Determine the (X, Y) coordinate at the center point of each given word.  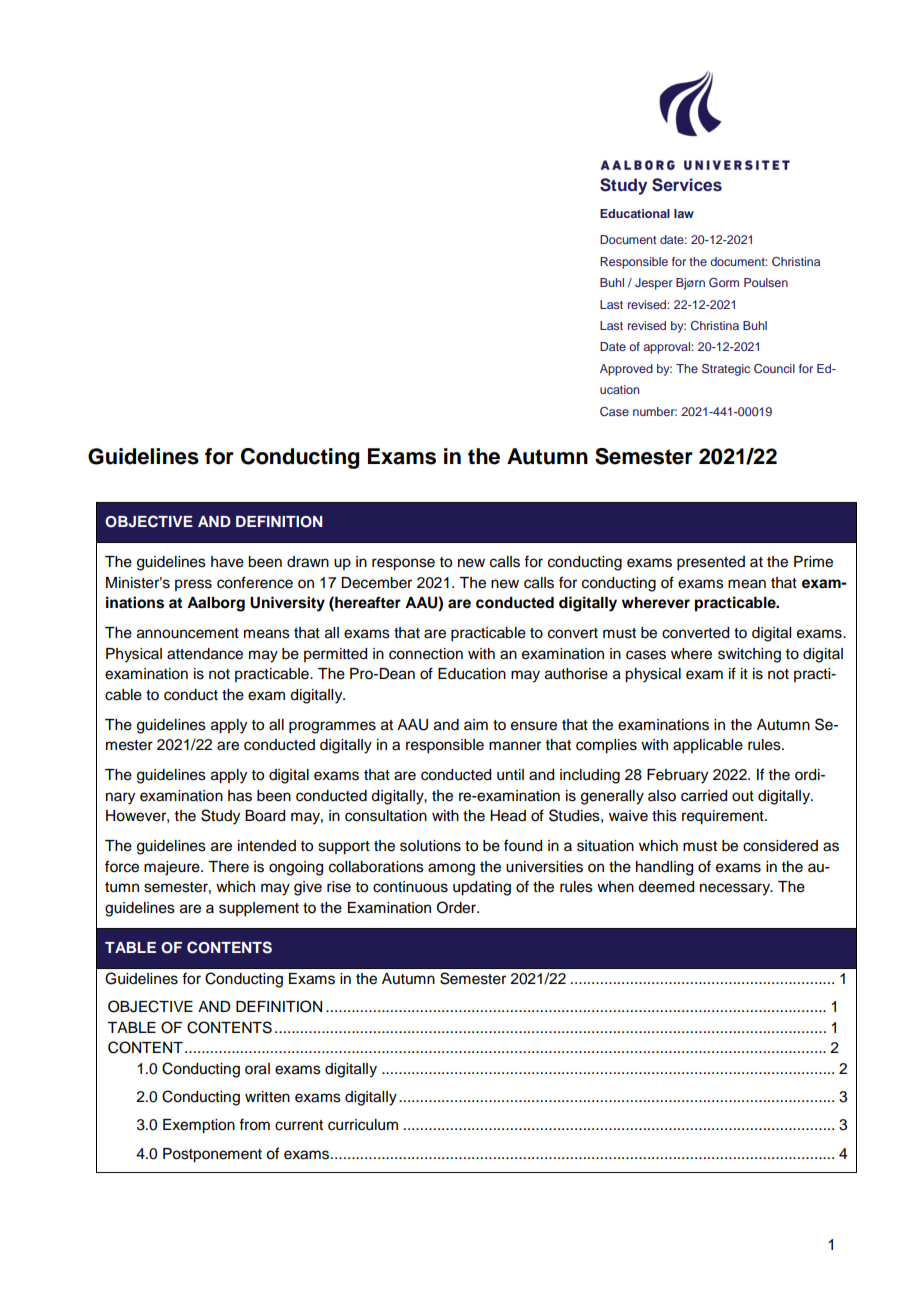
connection (426, 654)
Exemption (199, 1126)
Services (687, 185)
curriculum (363, 1125)
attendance (205, 654)
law (684, 213)
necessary (736, 889)
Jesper (654, 284)
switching (749, 655)
